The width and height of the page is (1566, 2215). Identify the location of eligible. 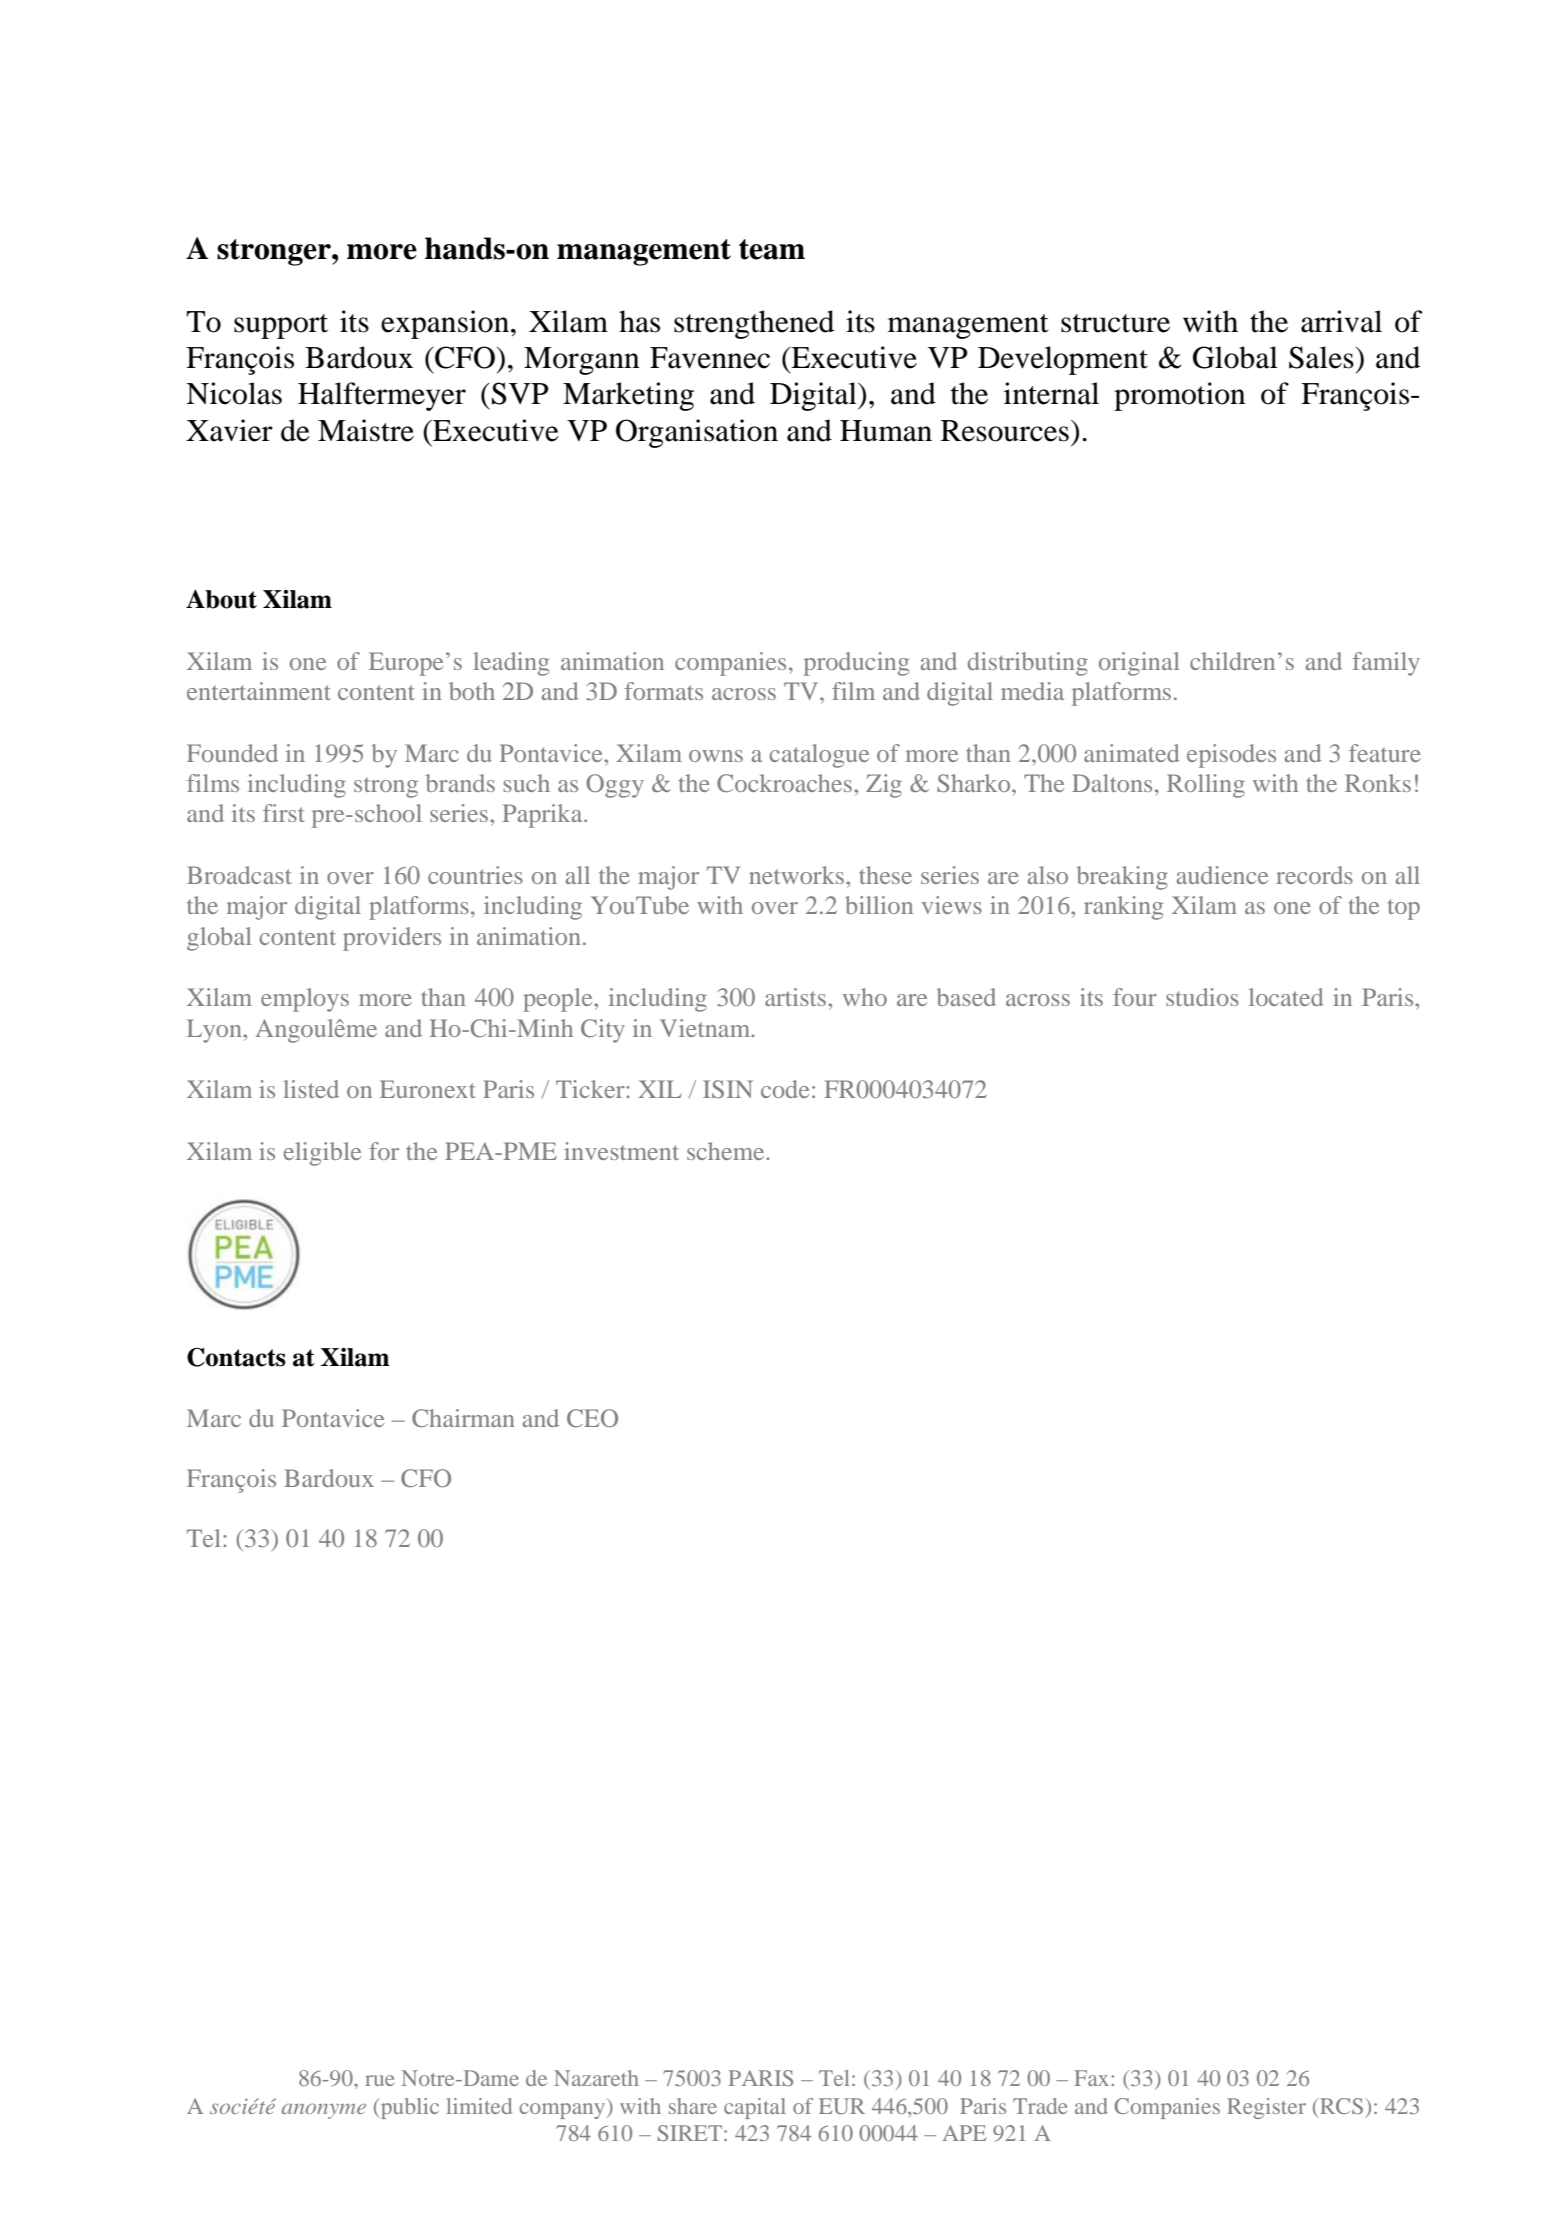
(322, 1154).
